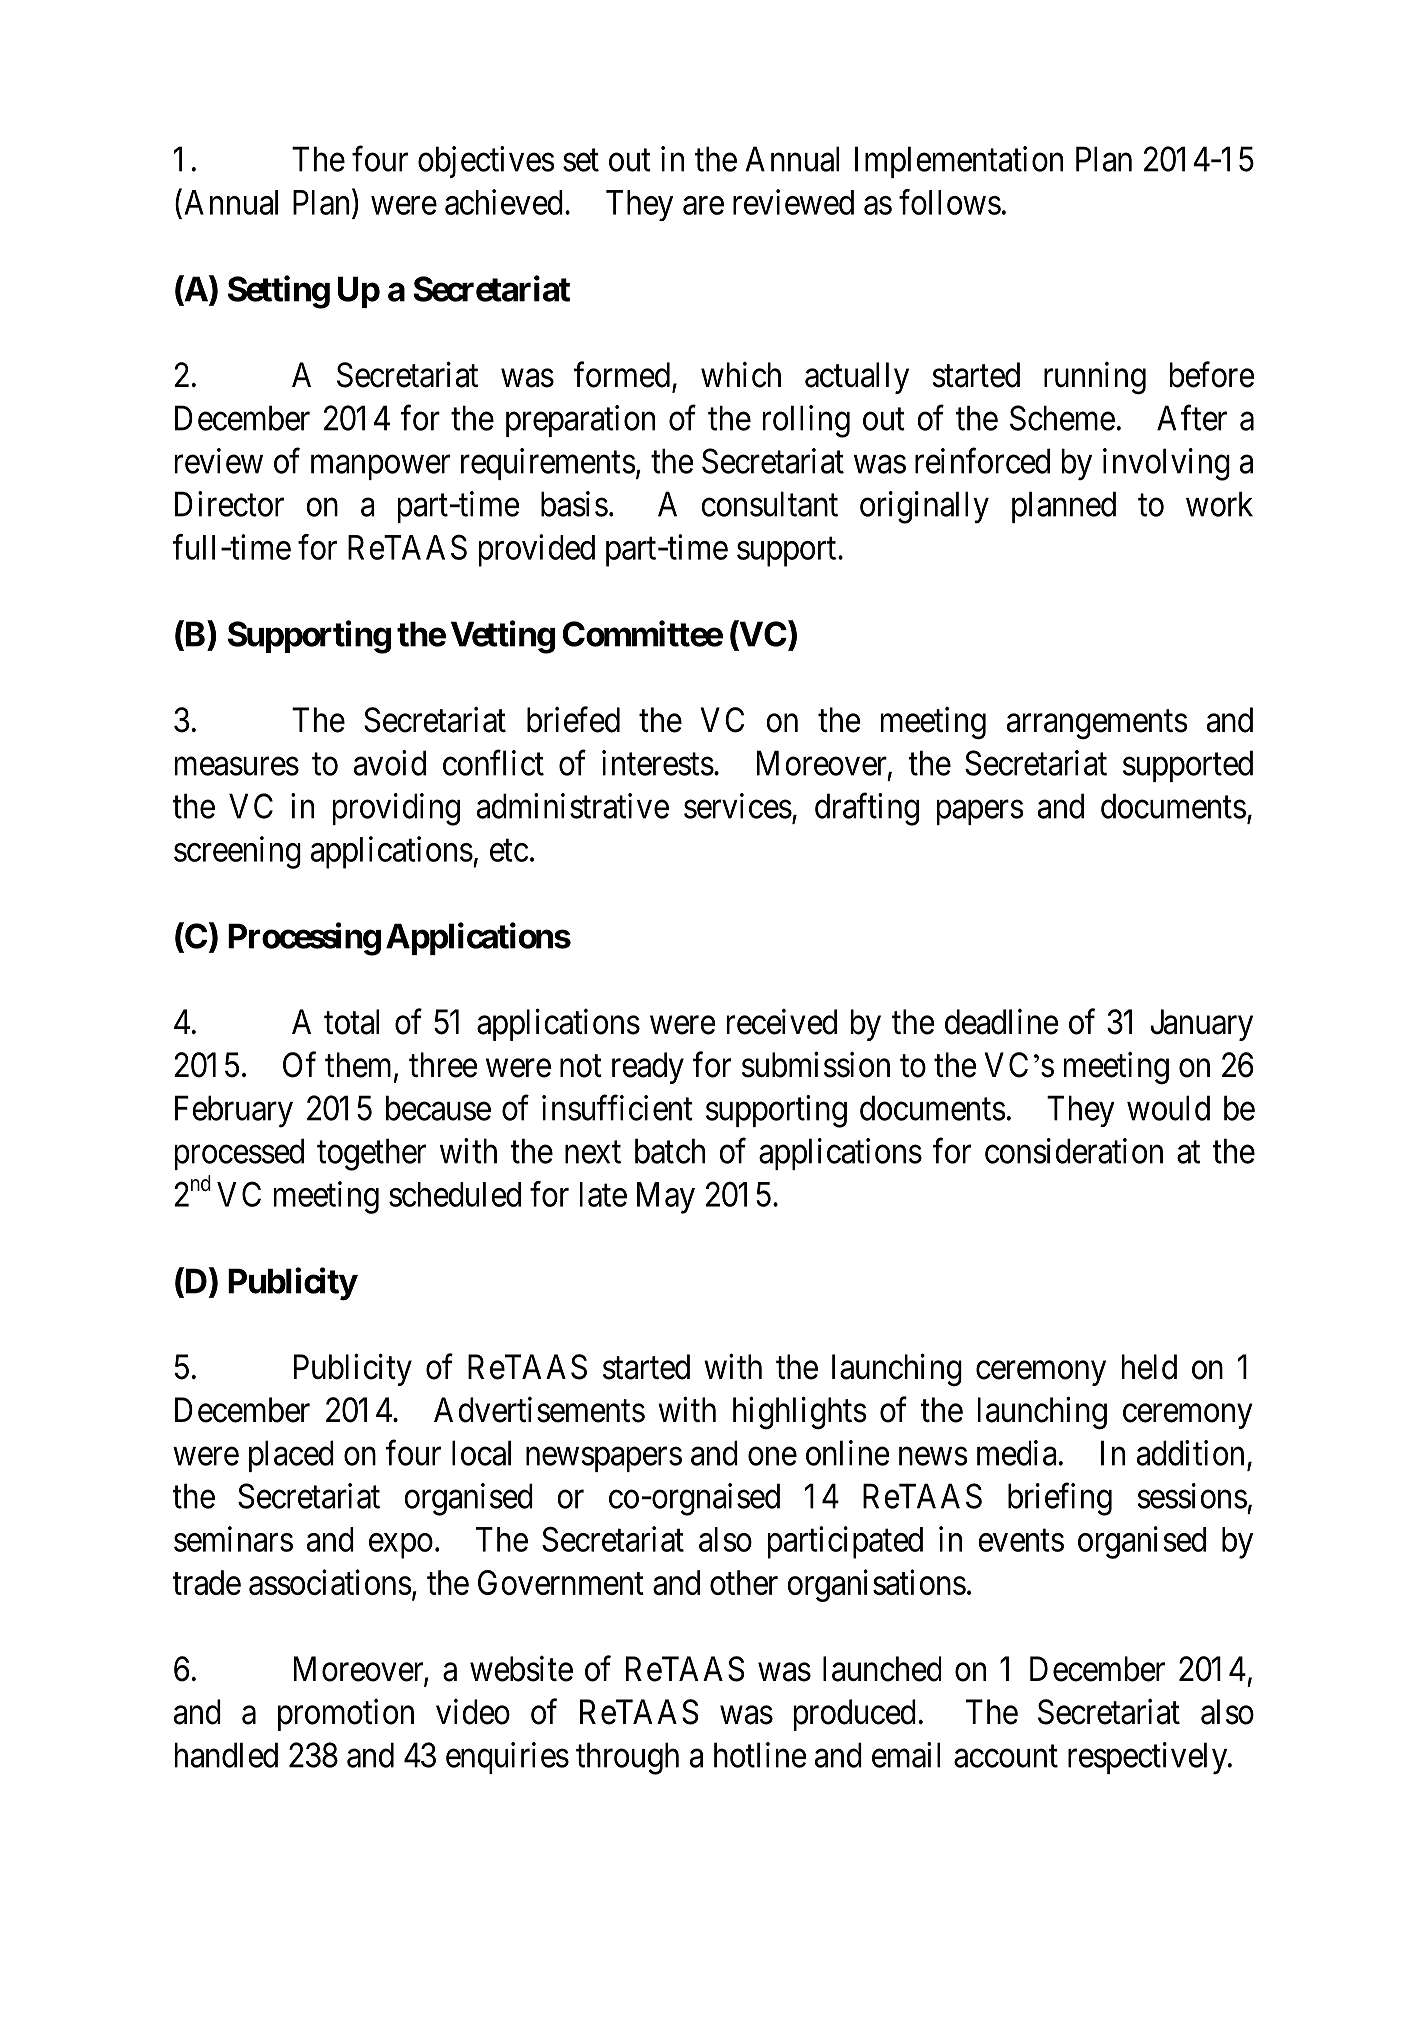 The height and width of the screenshot is (2017, 1426). What do you see at coordinates (504, 202) in the screenshot?
I see `achieved` at bounding box center [504, 202].
